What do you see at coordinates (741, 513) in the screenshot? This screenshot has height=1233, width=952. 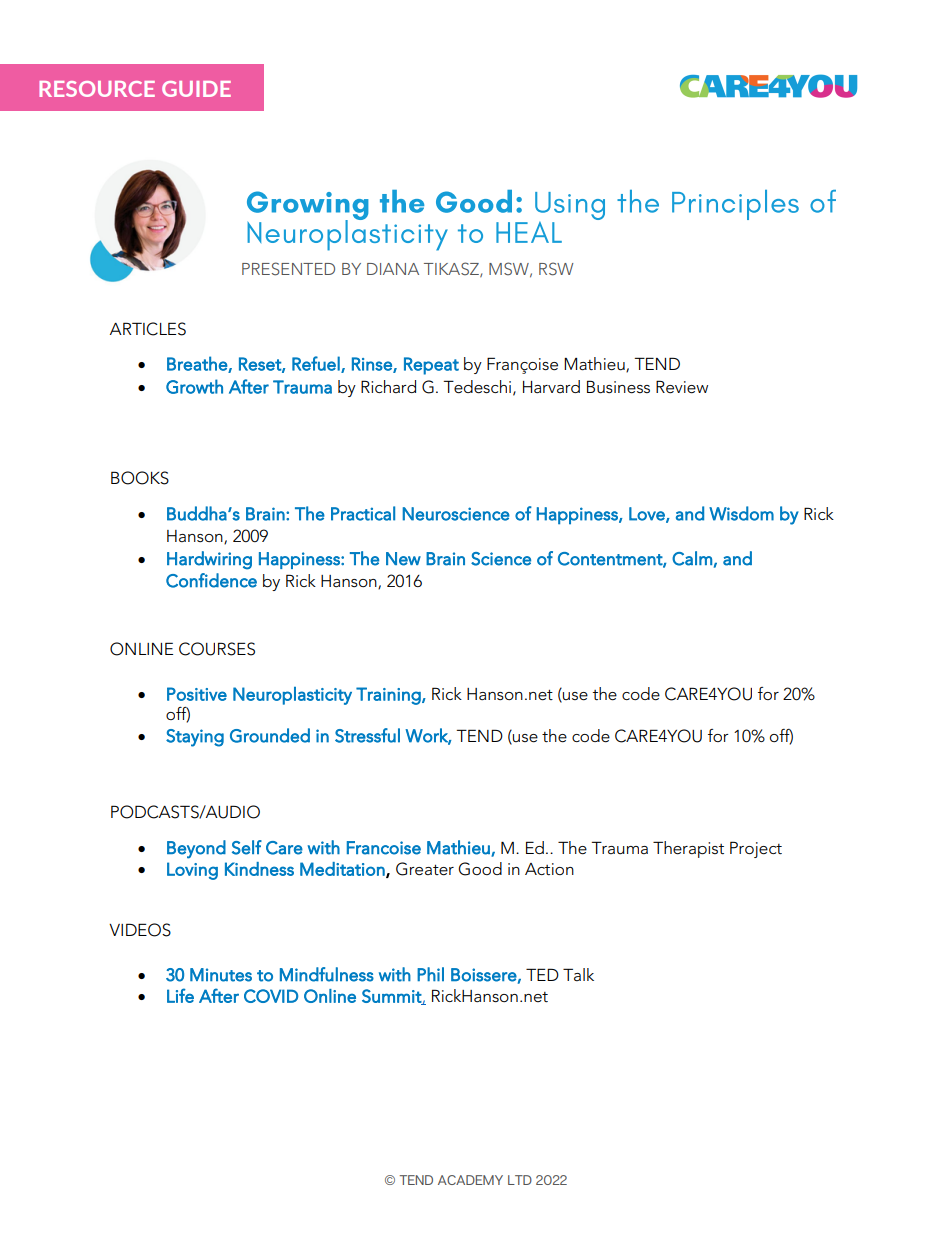 I see `Wisdom` at bounding box center [741, 513].
